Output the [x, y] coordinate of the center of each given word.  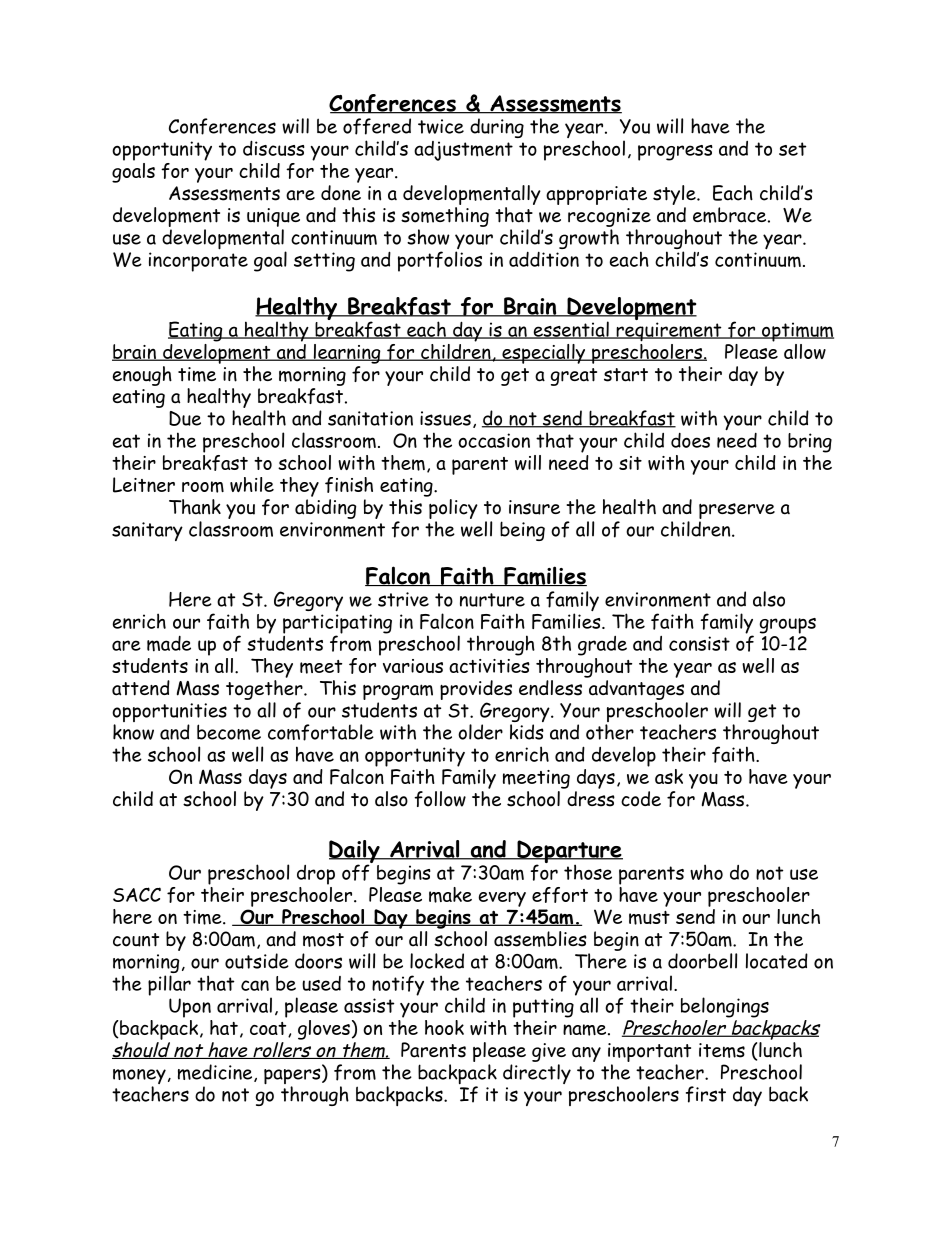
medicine [215, 1072]
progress [675, 153]
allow [805, 351]
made [169, 644]
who [706, 872]
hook [444, 1027]
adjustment [463, 151]
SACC [137, 894]
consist [699, 643]
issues [445, 418]
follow [440, 799]
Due [185, 418]
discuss [274, 148]
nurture [492, 600]
